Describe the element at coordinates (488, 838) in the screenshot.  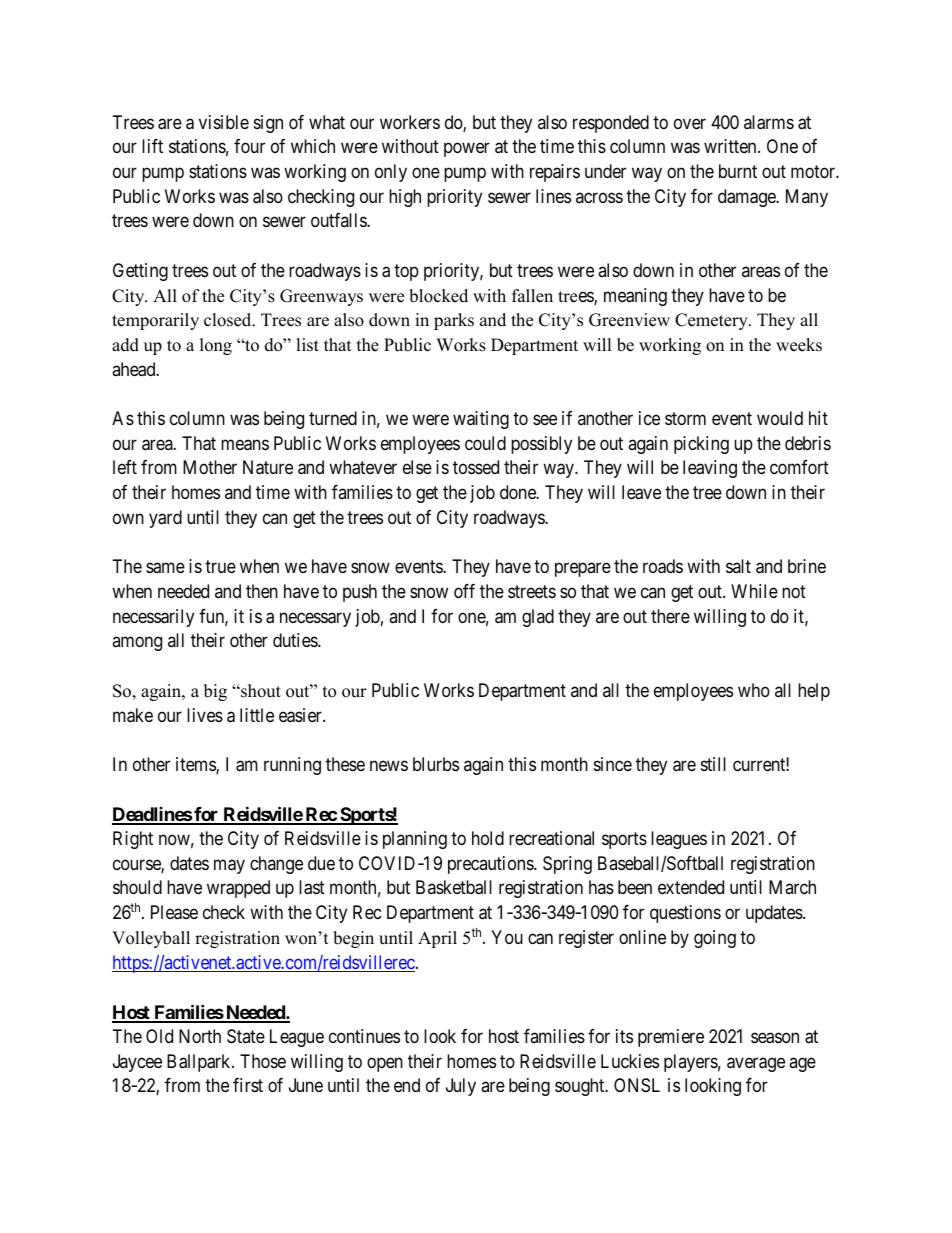
I see `hold` at that location.
